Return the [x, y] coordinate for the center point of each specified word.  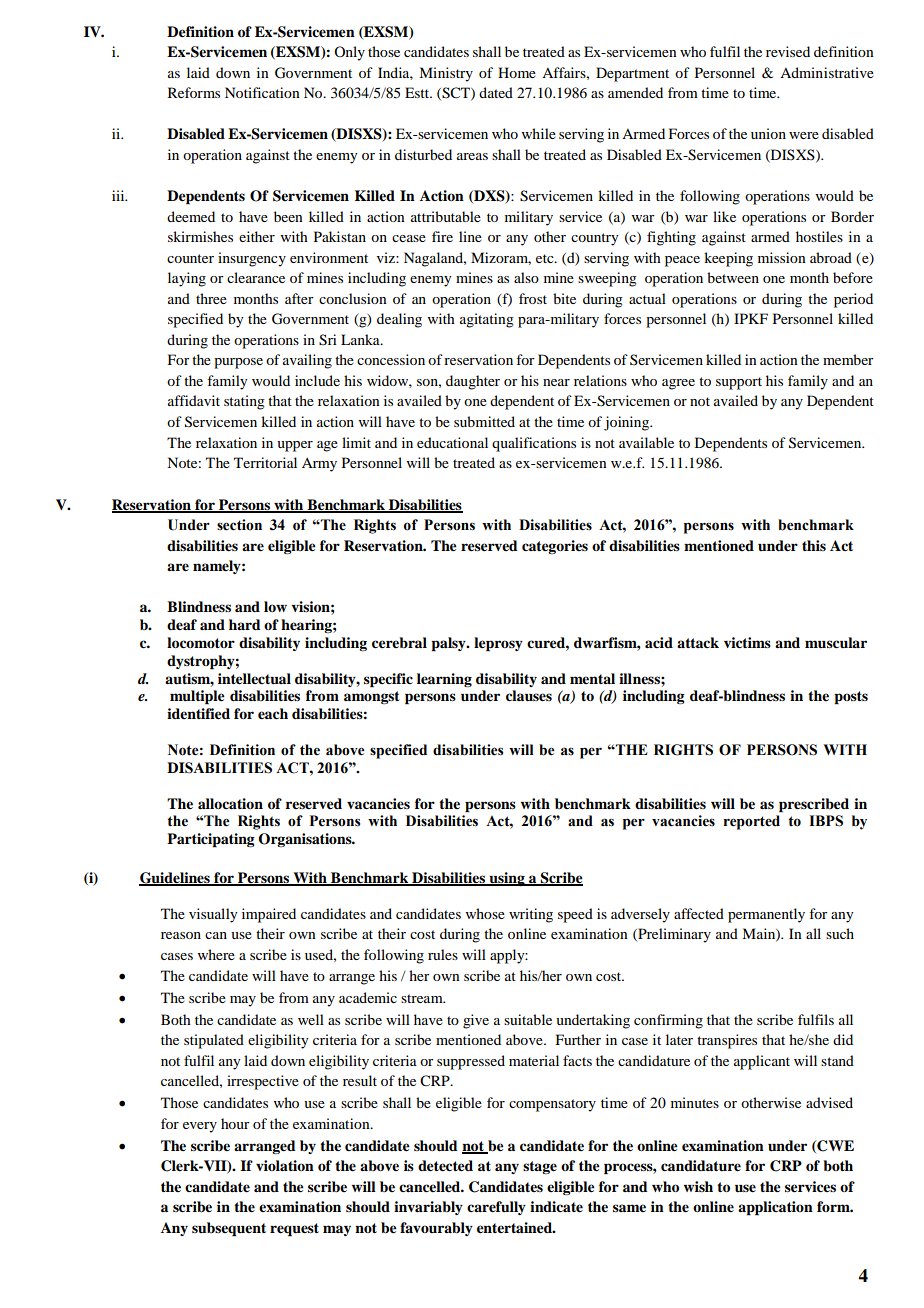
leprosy [498, 644]
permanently [766, 915]
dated [496, 92]
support [739, 383]
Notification [262, 92]
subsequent [229, 1229]
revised [788, 51]
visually [213, 915]
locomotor [201, 642]
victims [747, 642]
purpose [238, 363]
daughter [473, 382]
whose [485, 913]
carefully [496, 1208]
